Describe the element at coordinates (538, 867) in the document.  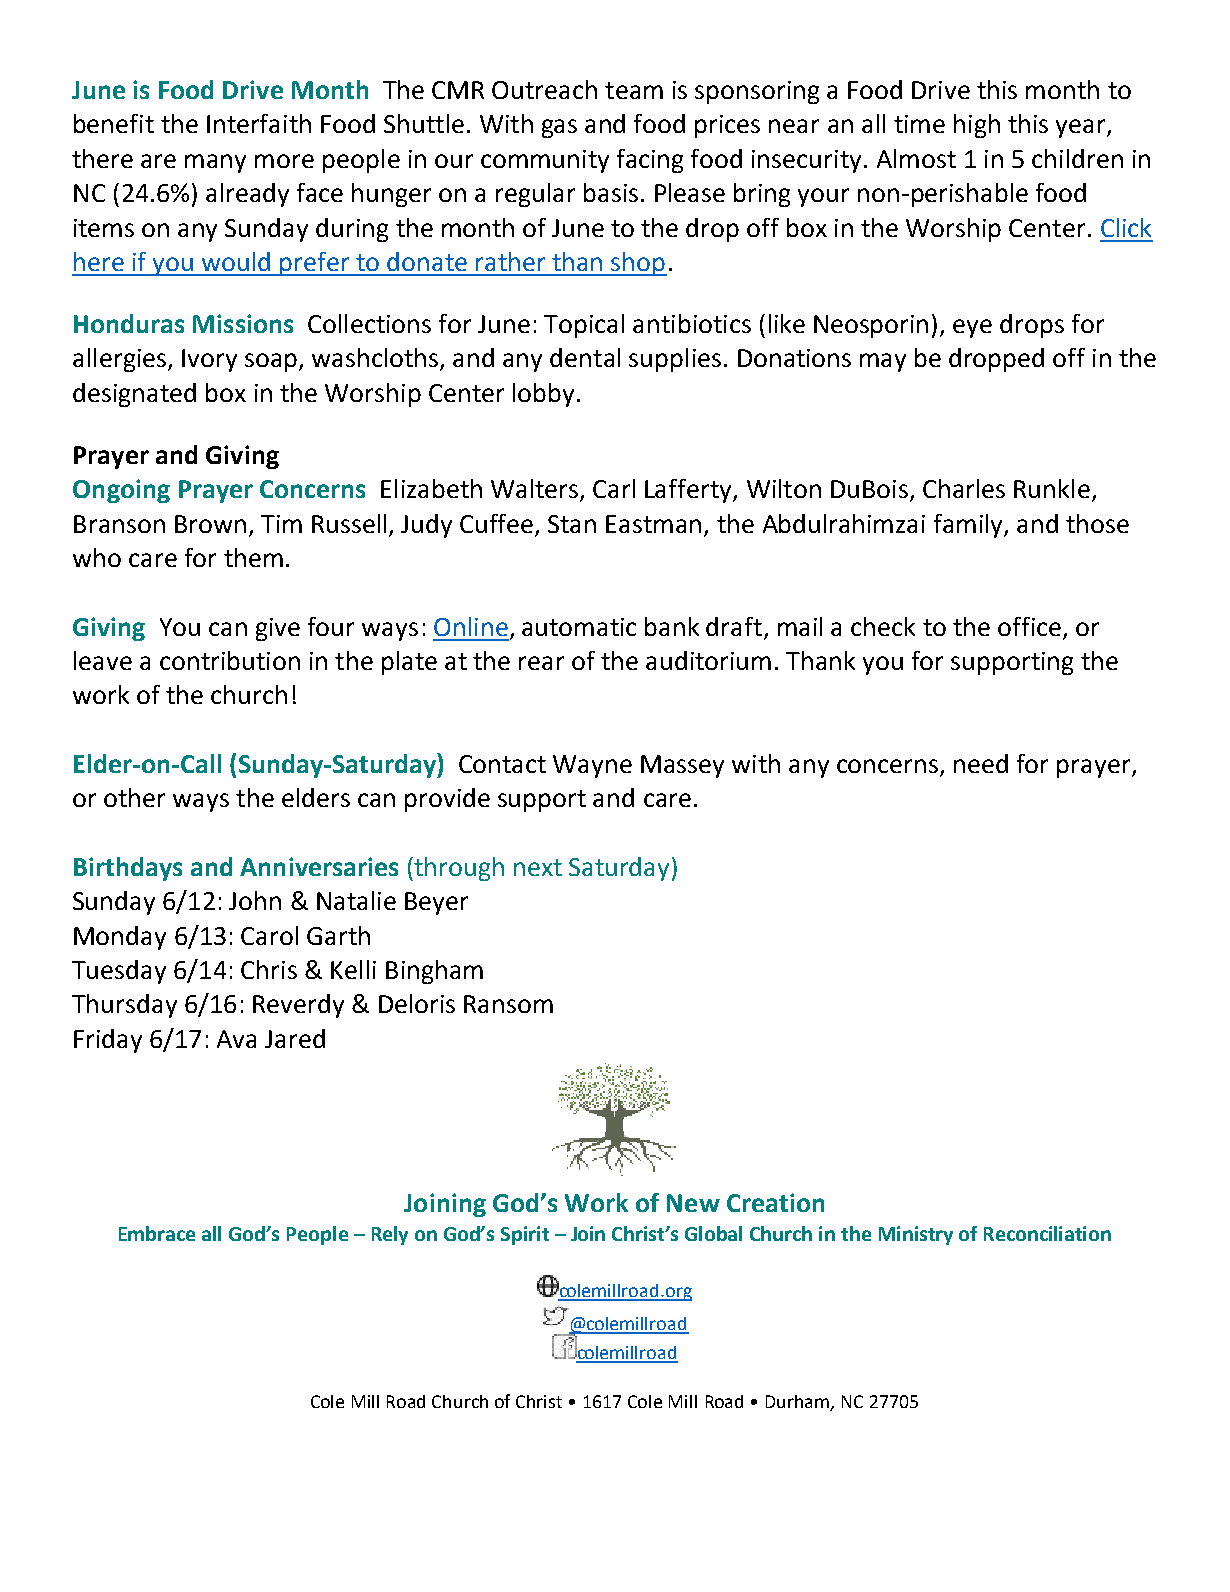
I see `next` at that location.
